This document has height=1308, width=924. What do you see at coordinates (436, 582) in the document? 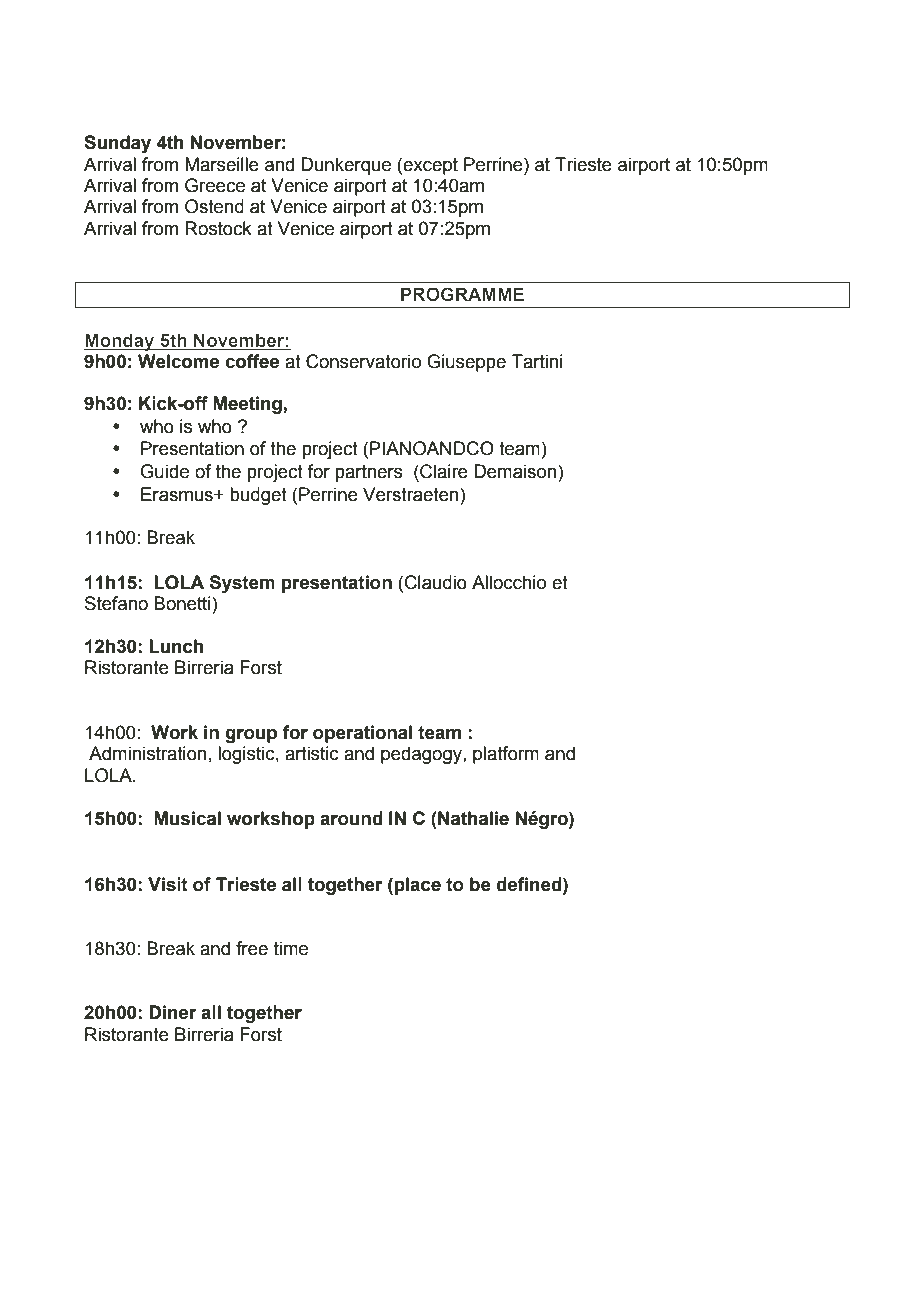
I see `Claudio` at bounding box center [436, 582].
